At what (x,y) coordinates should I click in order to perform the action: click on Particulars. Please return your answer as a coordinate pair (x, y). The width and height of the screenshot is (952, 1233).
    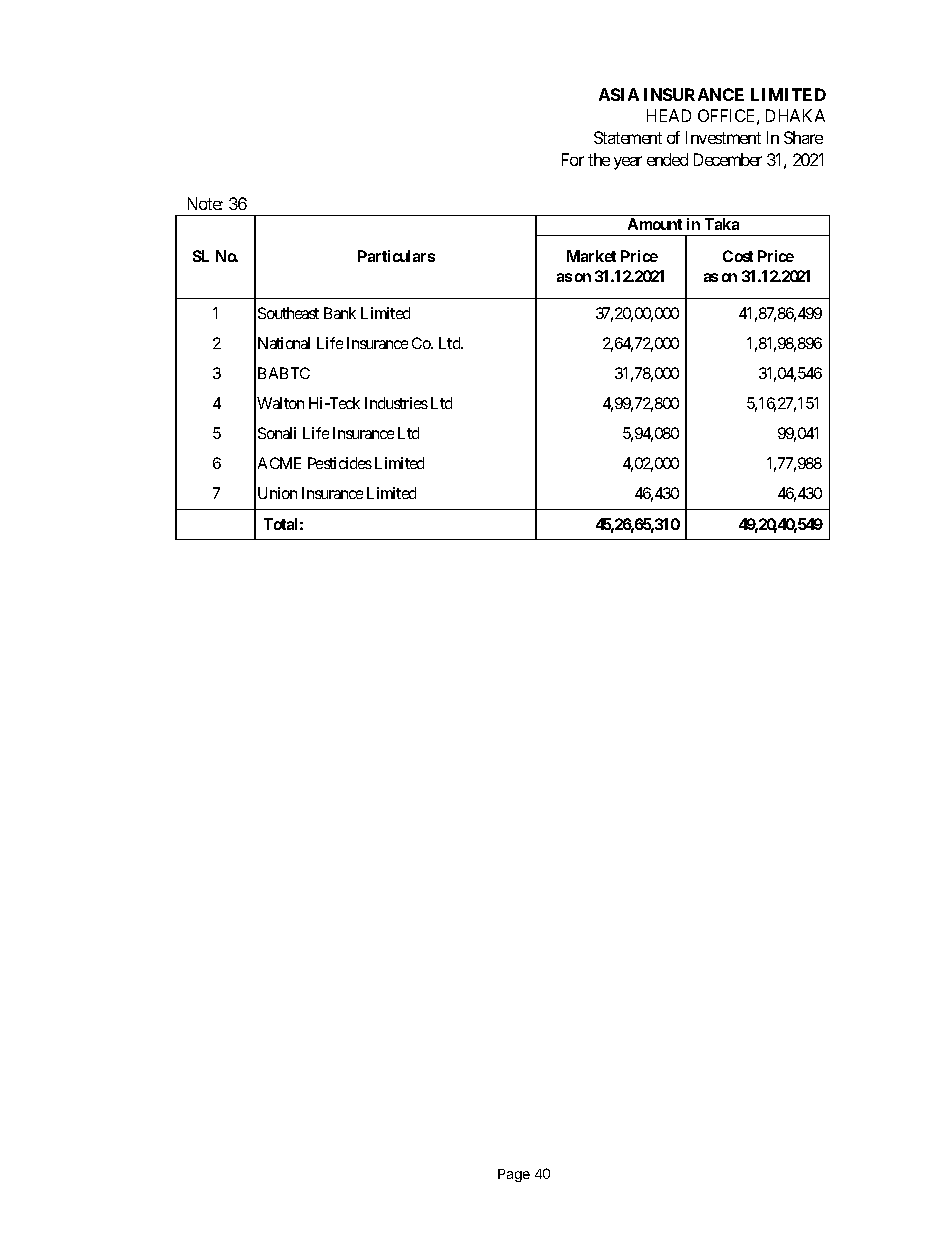
    Looking at the image, I should click on (396, 256).
